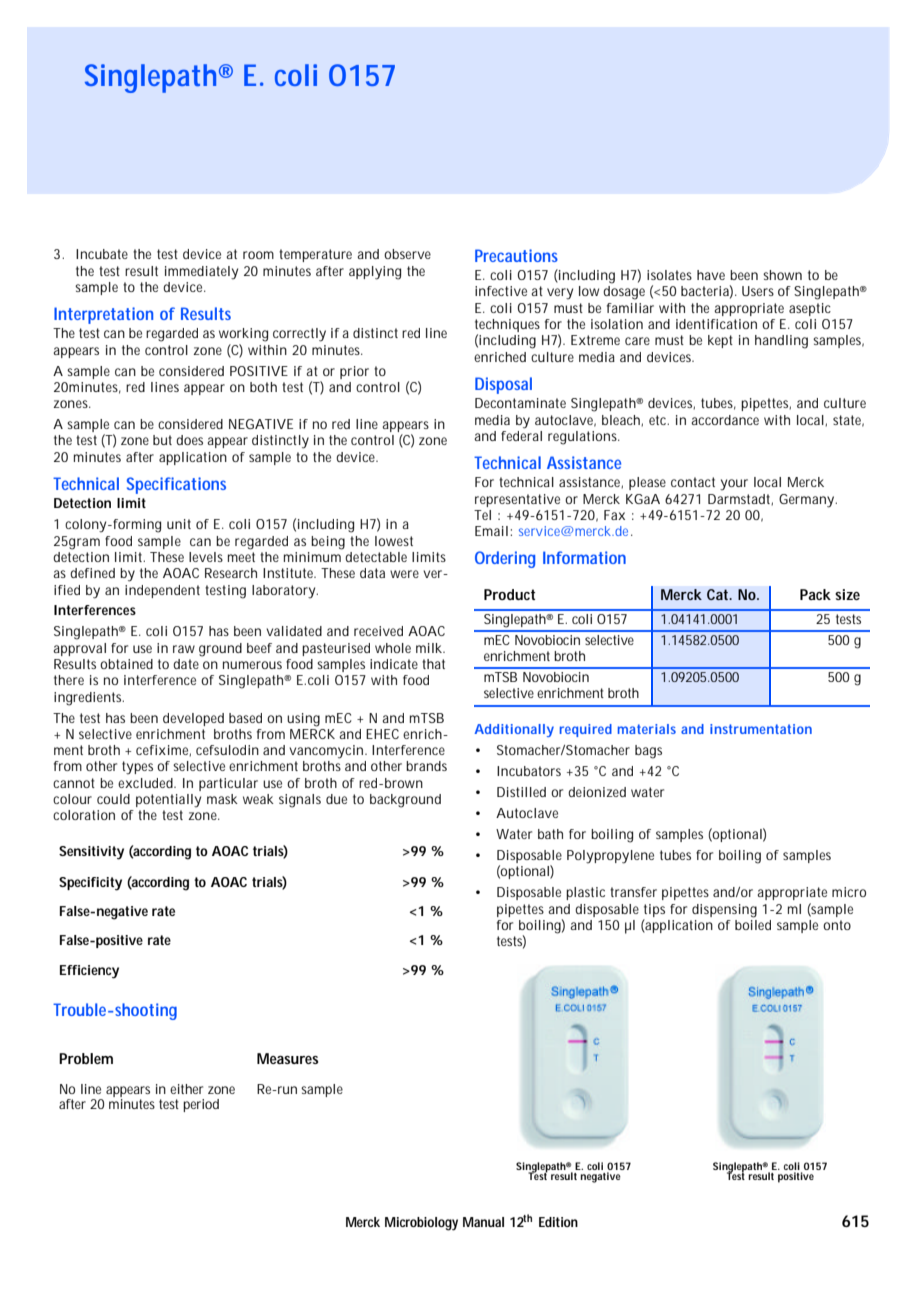 This screenshot has height=1307, width=924. I want to click on bags, so click(648, 752).
